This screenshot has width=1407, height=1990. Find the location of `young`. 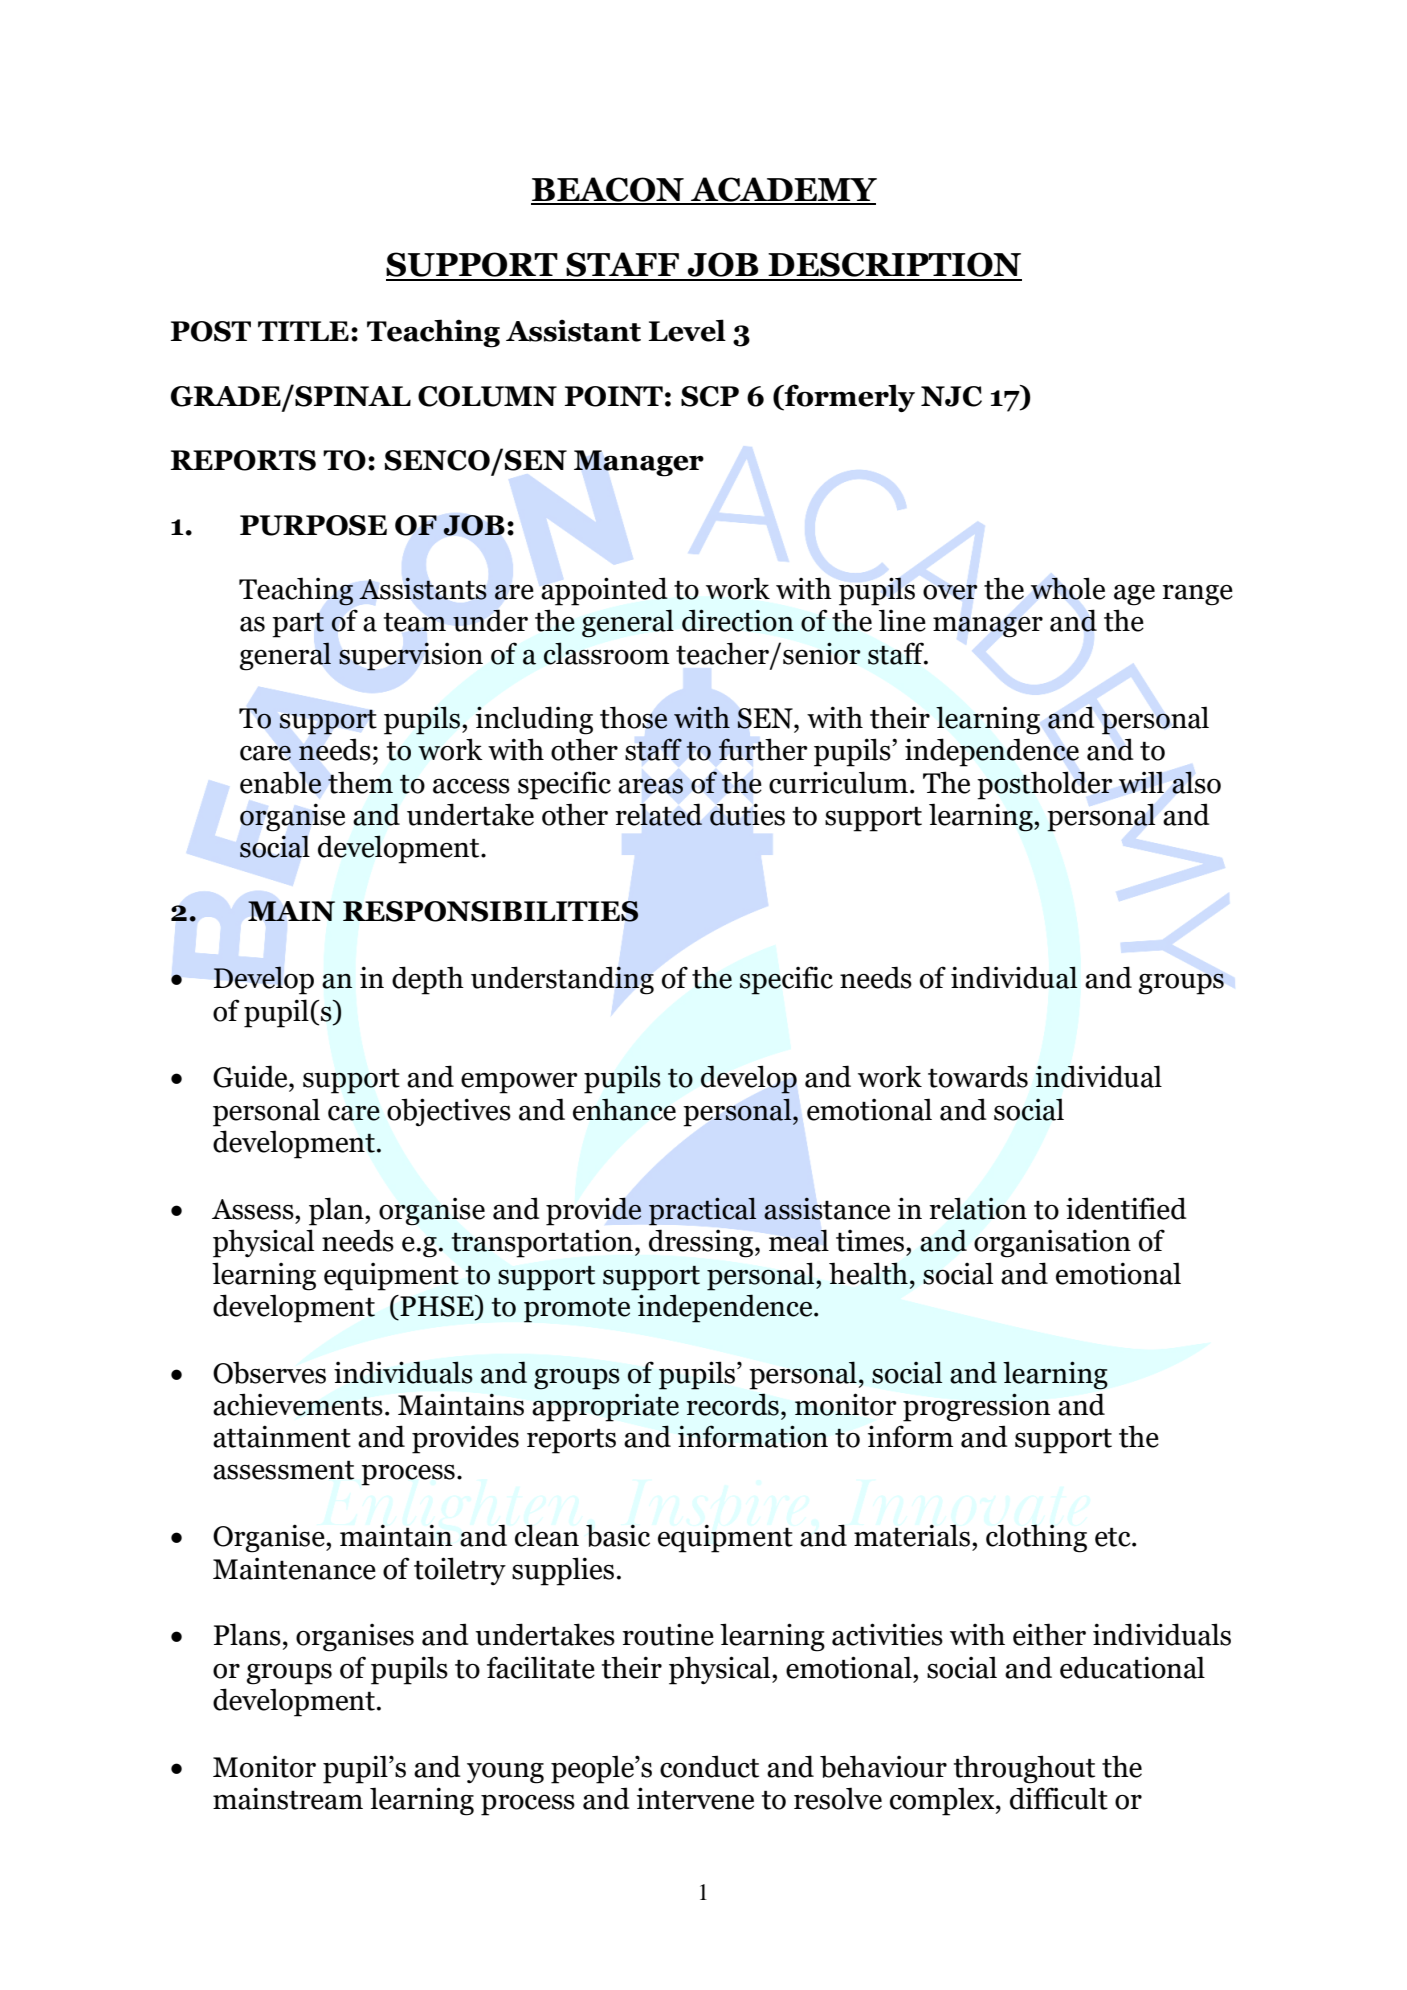

young is located at coordinates (505, 1773).
